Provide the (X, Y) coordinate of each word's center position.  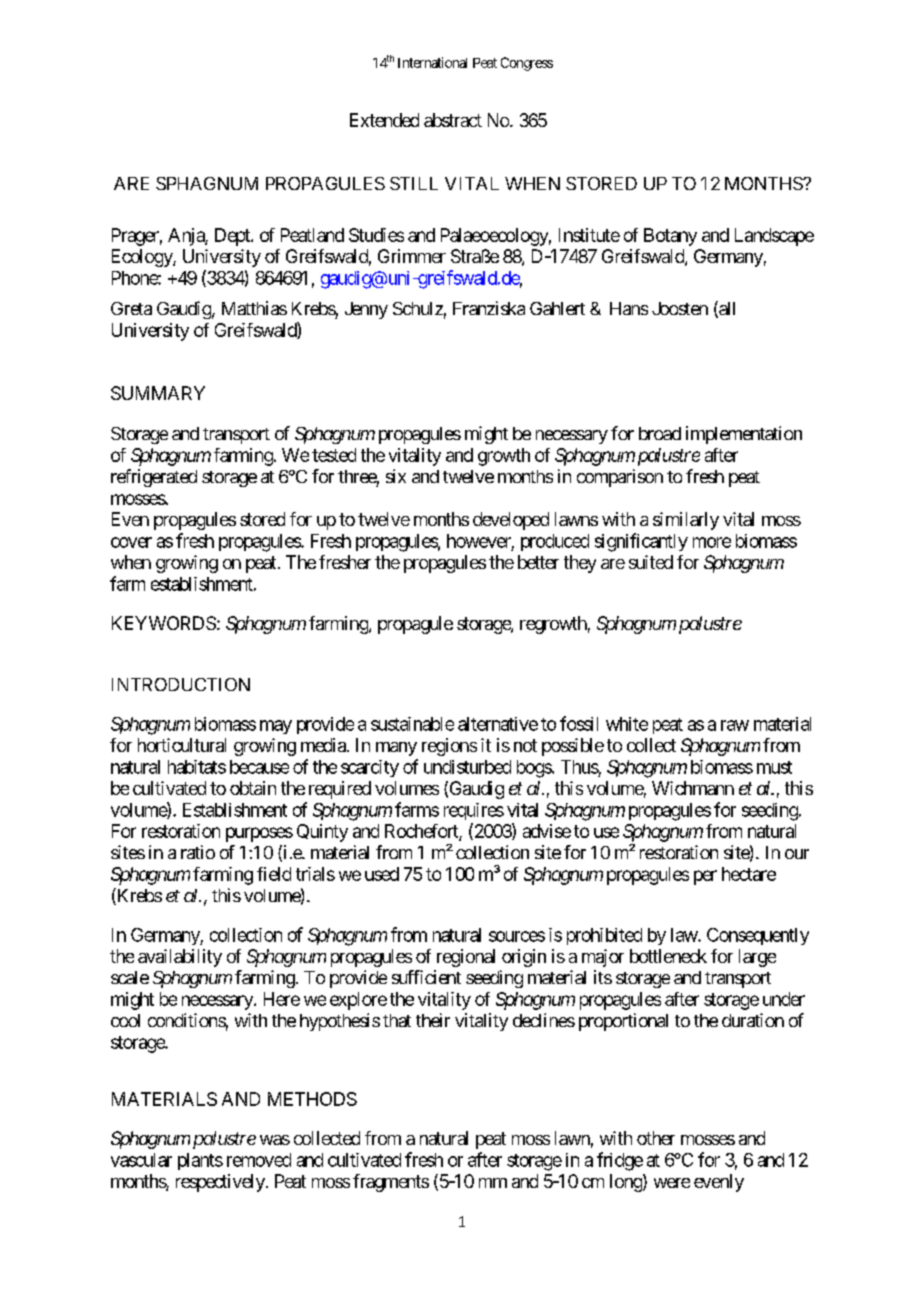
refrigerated (154, 478)
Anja (187, 237)
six (396, 476)
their (433, 1020)
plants (200, 1161)
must (774, 767)
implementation (744, 435)
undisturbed (467, 767)
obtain (253, 788)
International (432, 62)
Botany (670, 237)
